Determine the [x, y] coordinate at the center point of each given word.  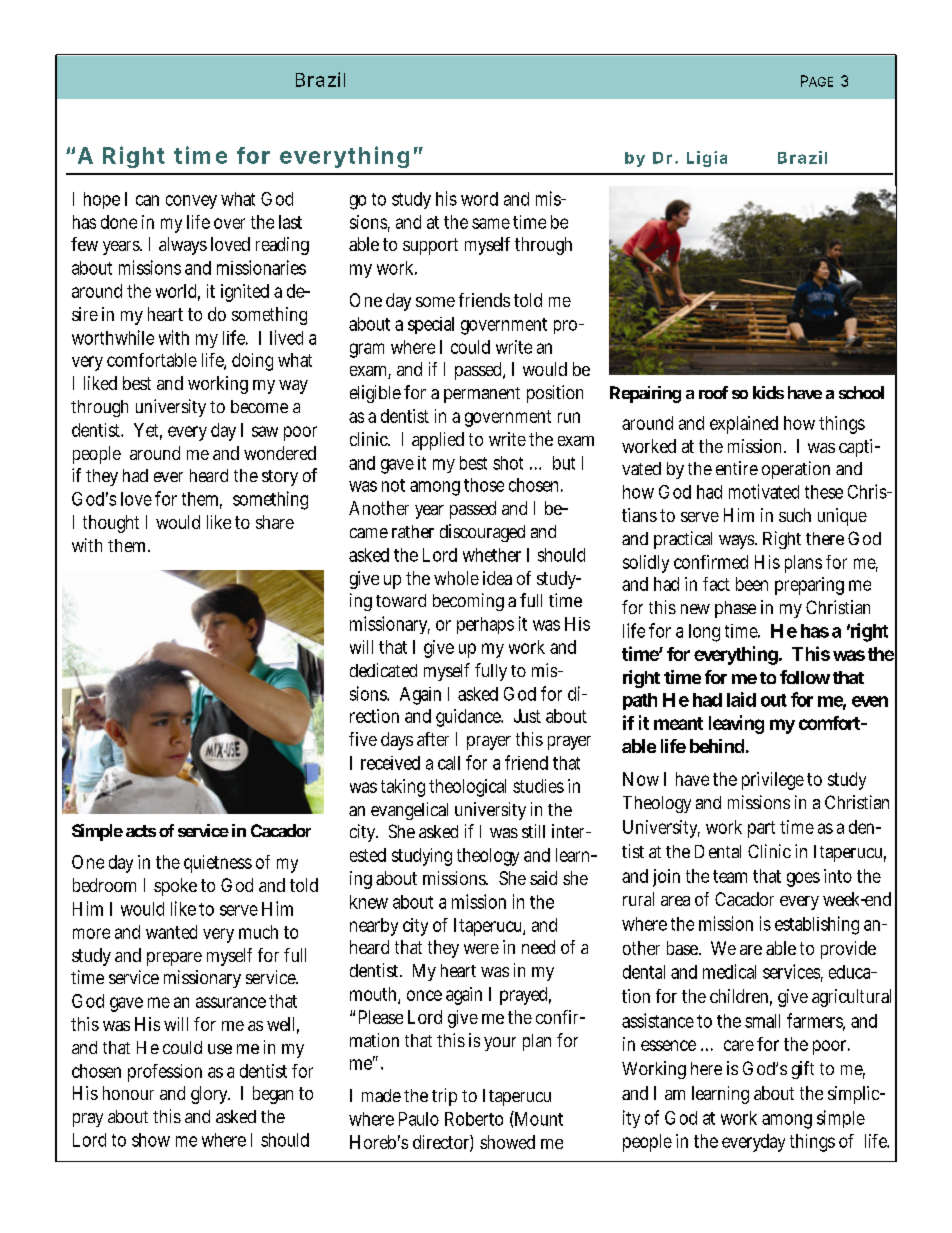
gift [803, 1070]
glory [210, 1095]
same [491, 223]
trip [444, 1097]
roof [713, 392]
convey [191, 202]
